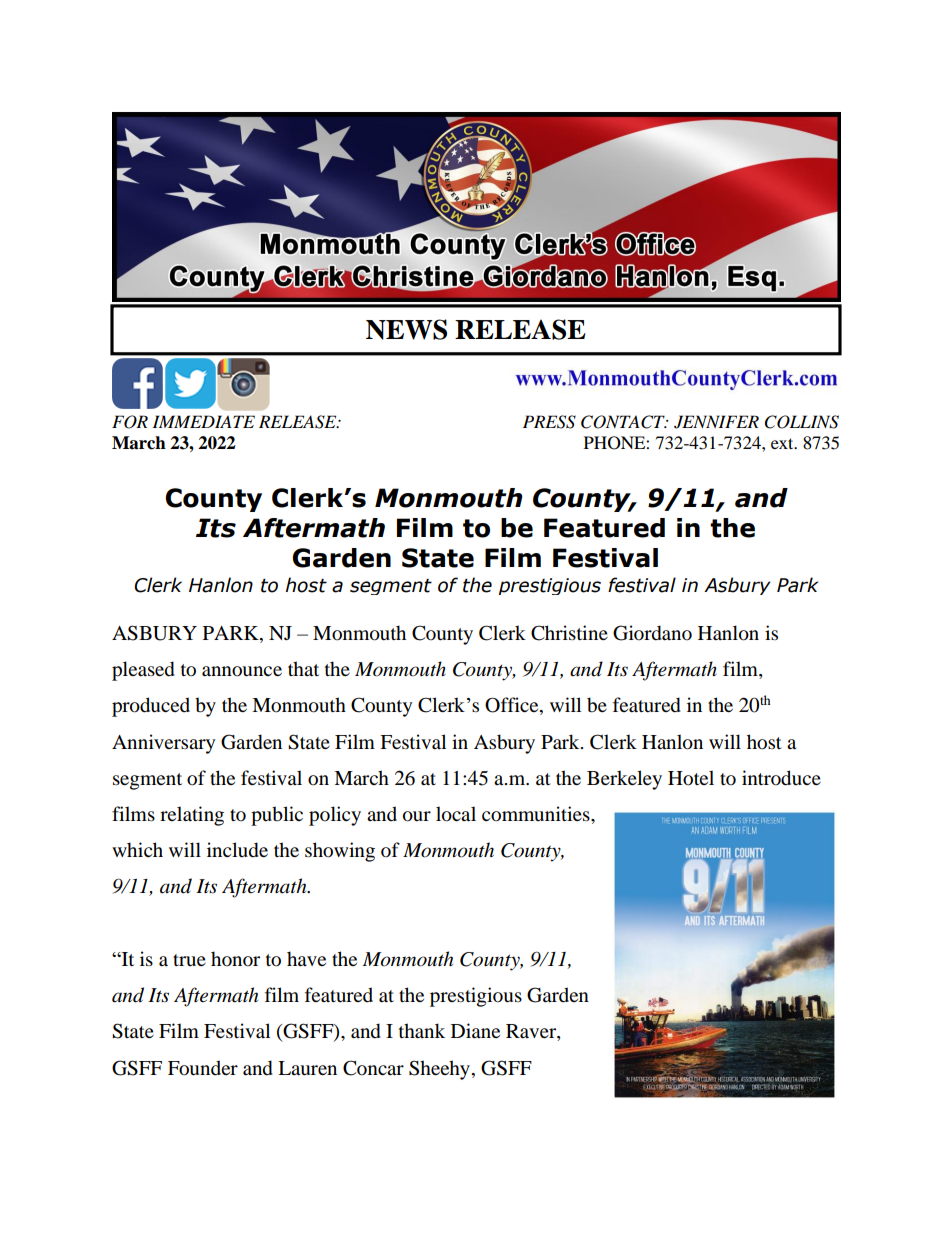  What do you see at coordinates (716, 422) in the image?
I see `JENNIFER` at bounding box center [716, 422].
